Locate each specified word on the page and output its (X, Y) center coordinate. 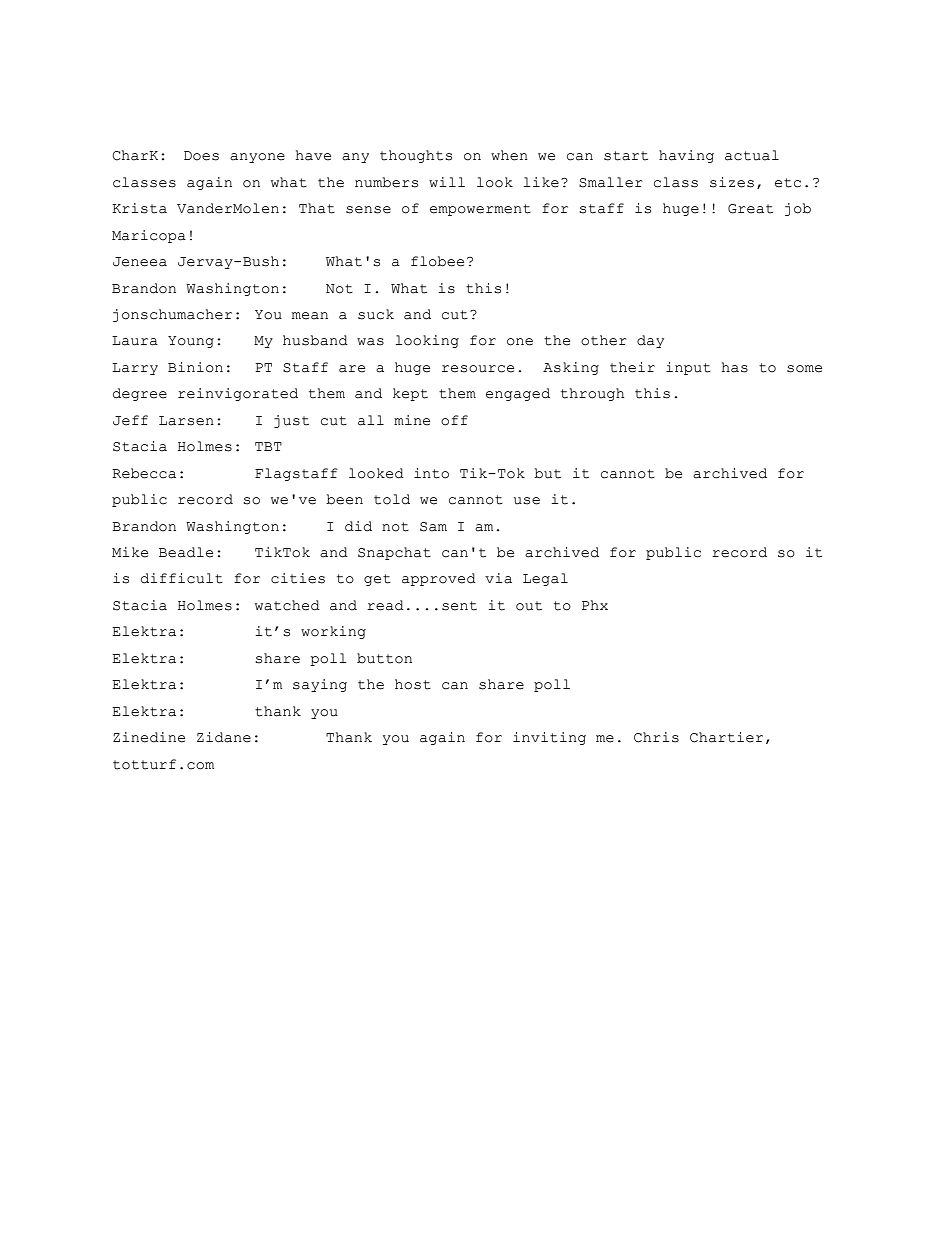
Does (201, 156)
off (454, 420)
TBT (268, 446)
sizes (732, 182)
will (447, 182)
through (593, 394)
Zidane (224, 737)
